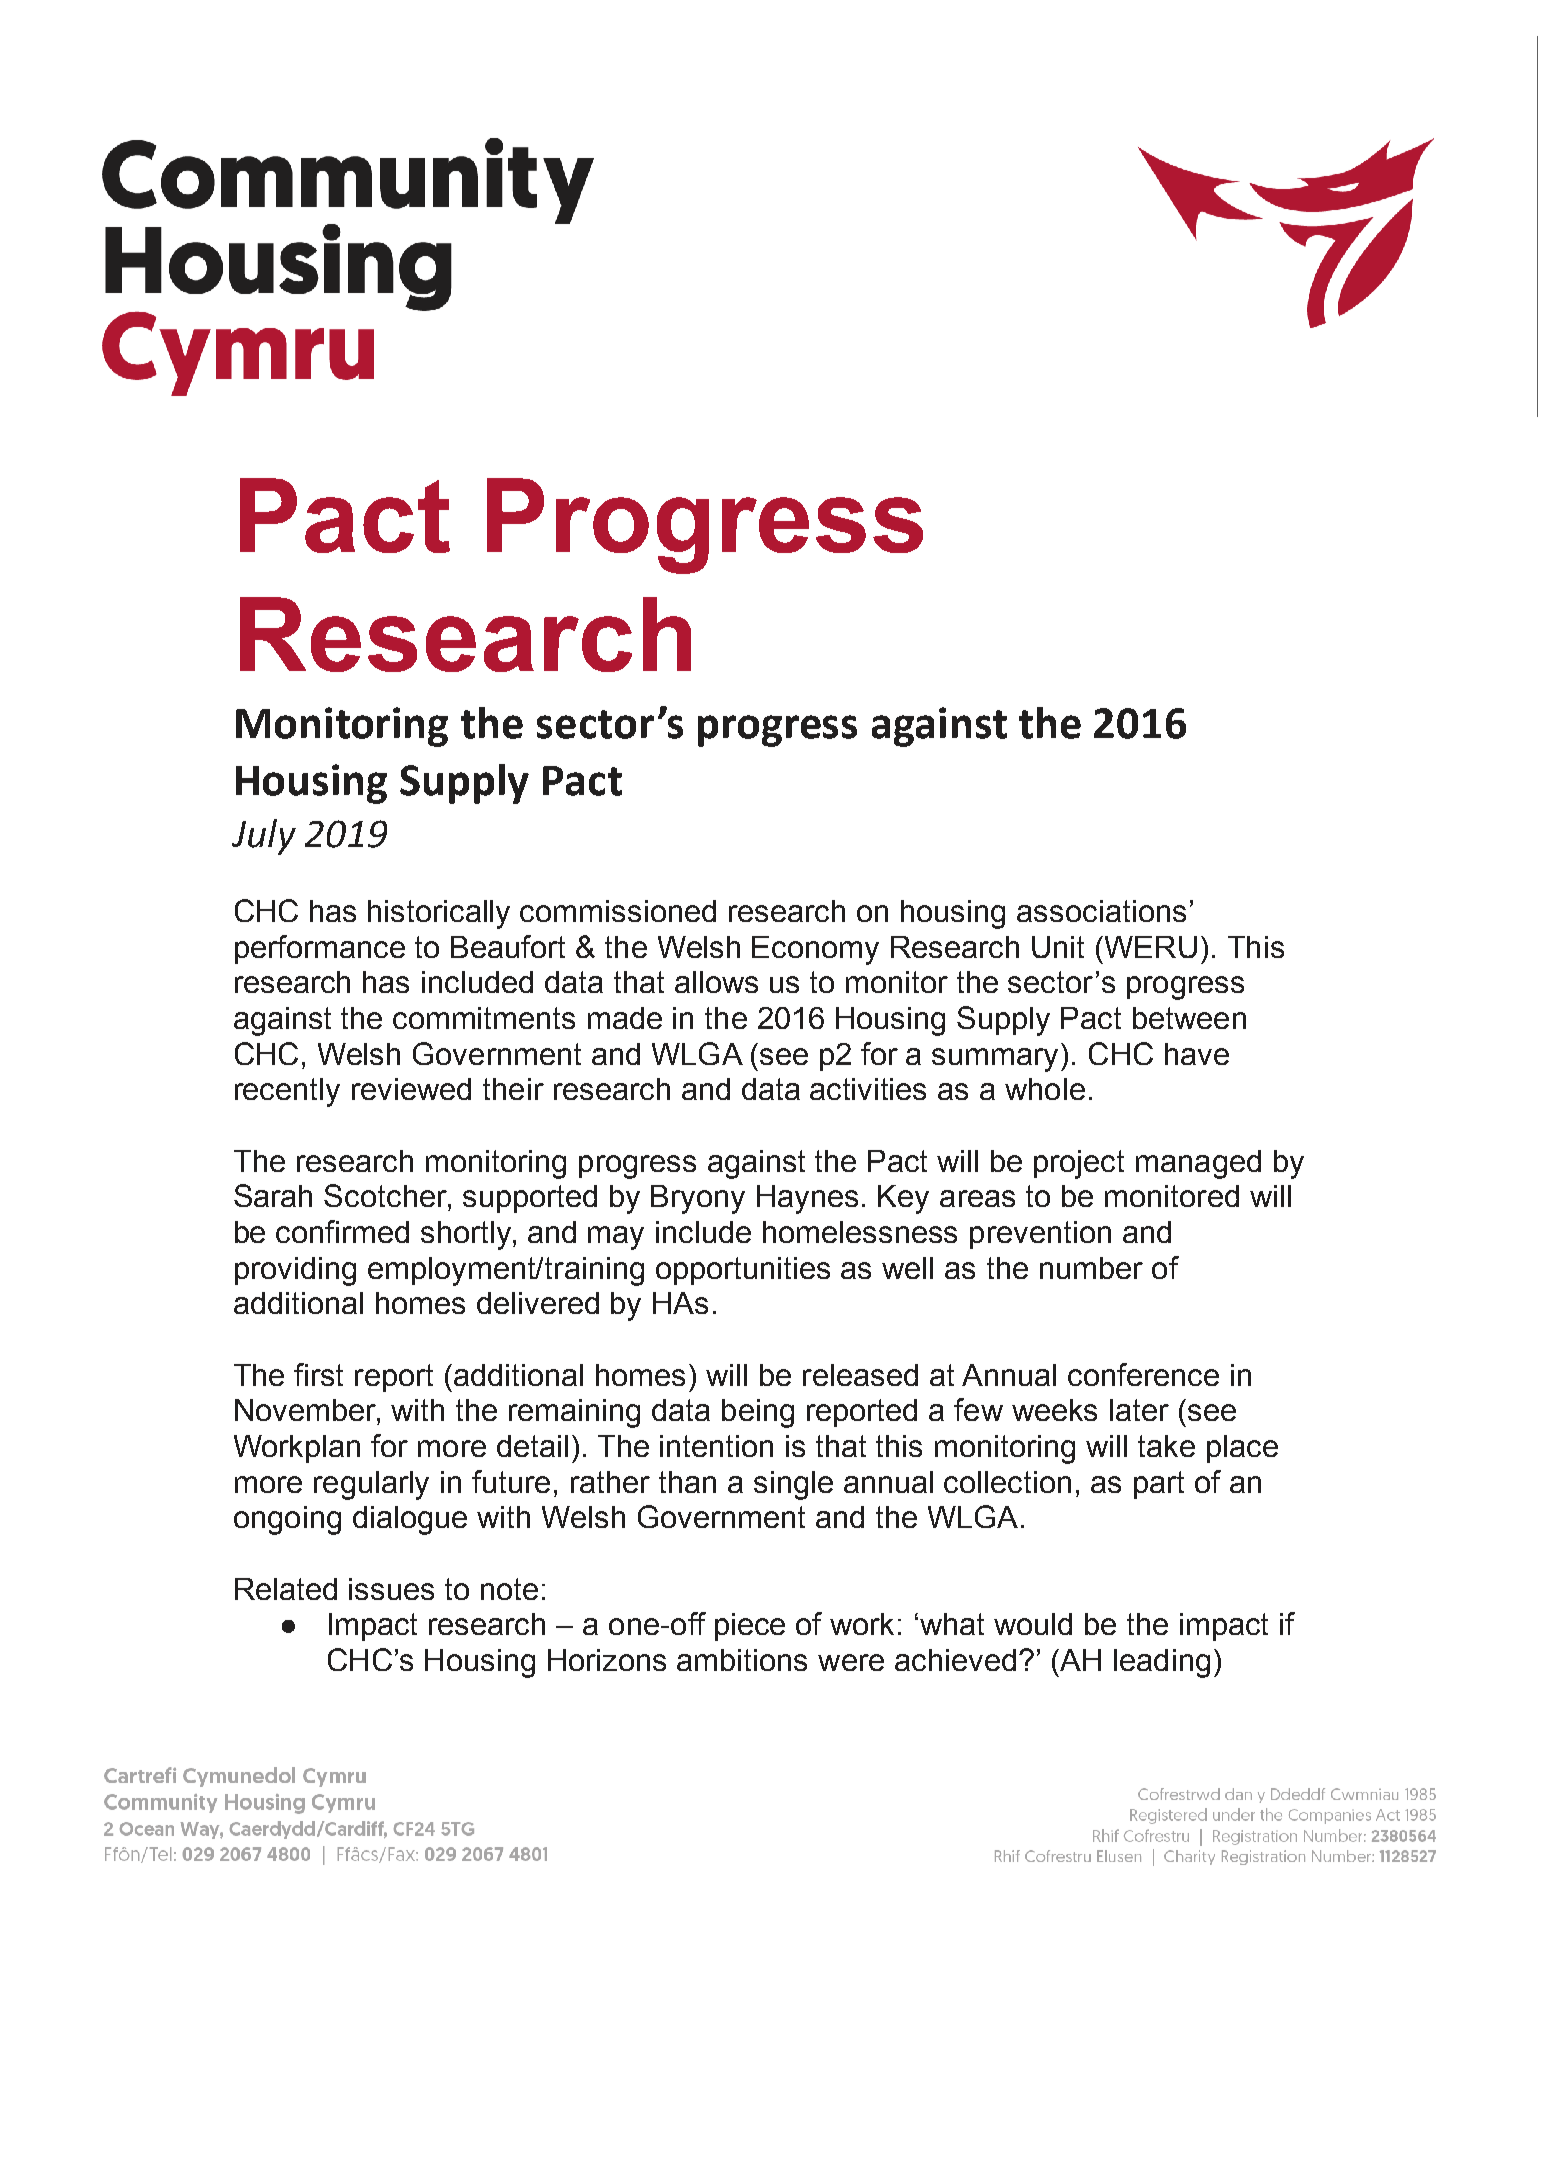  Describe the element at coordinates (750, 1627) in the screenshot. I see `piece` at that location.
